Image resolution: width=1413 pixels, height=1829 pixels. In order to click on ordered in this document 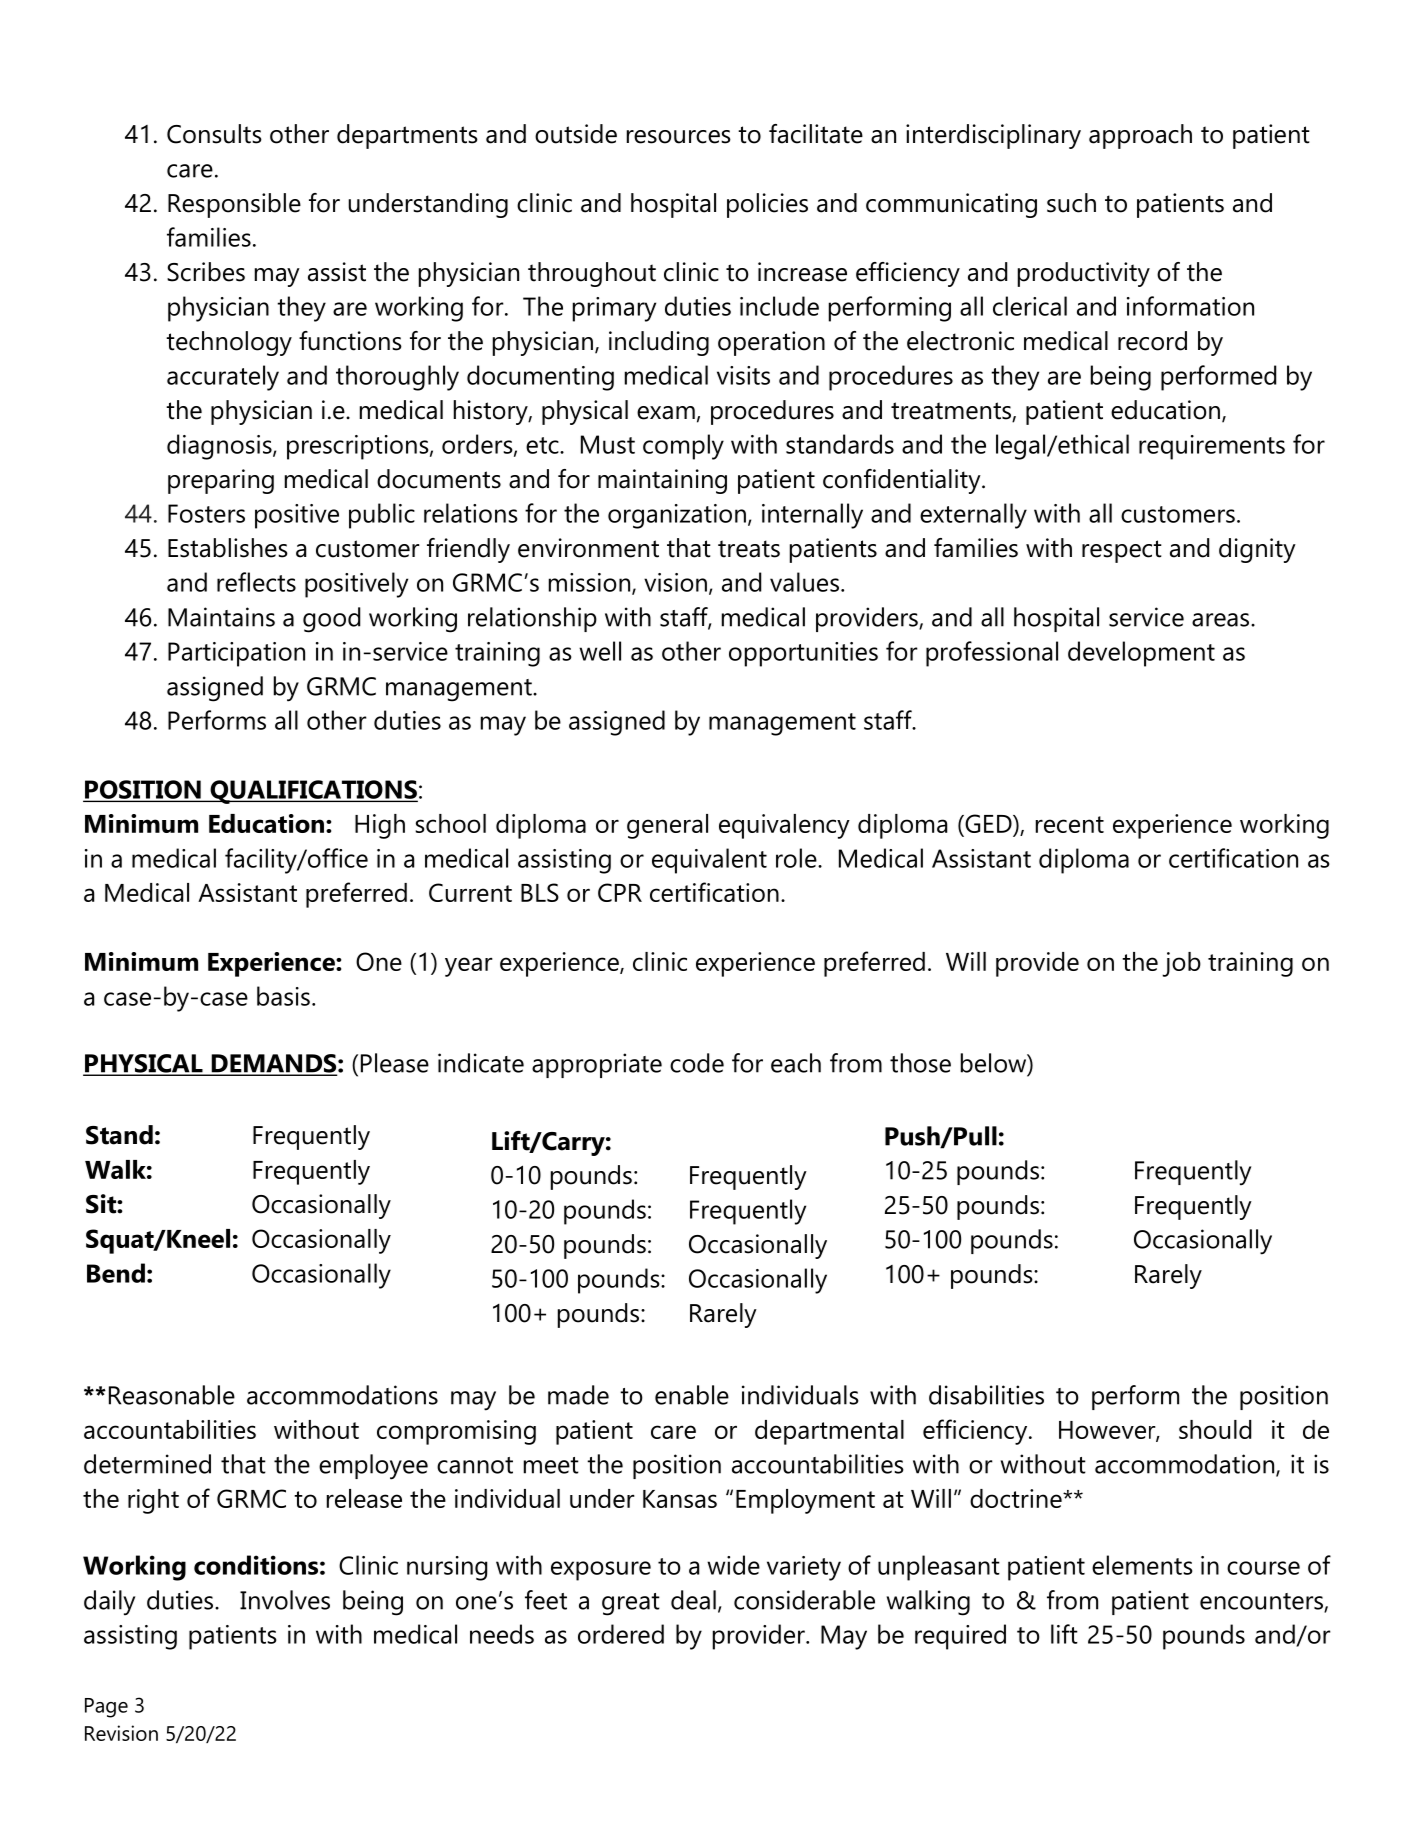, I will do `click(621, 1634)`.
